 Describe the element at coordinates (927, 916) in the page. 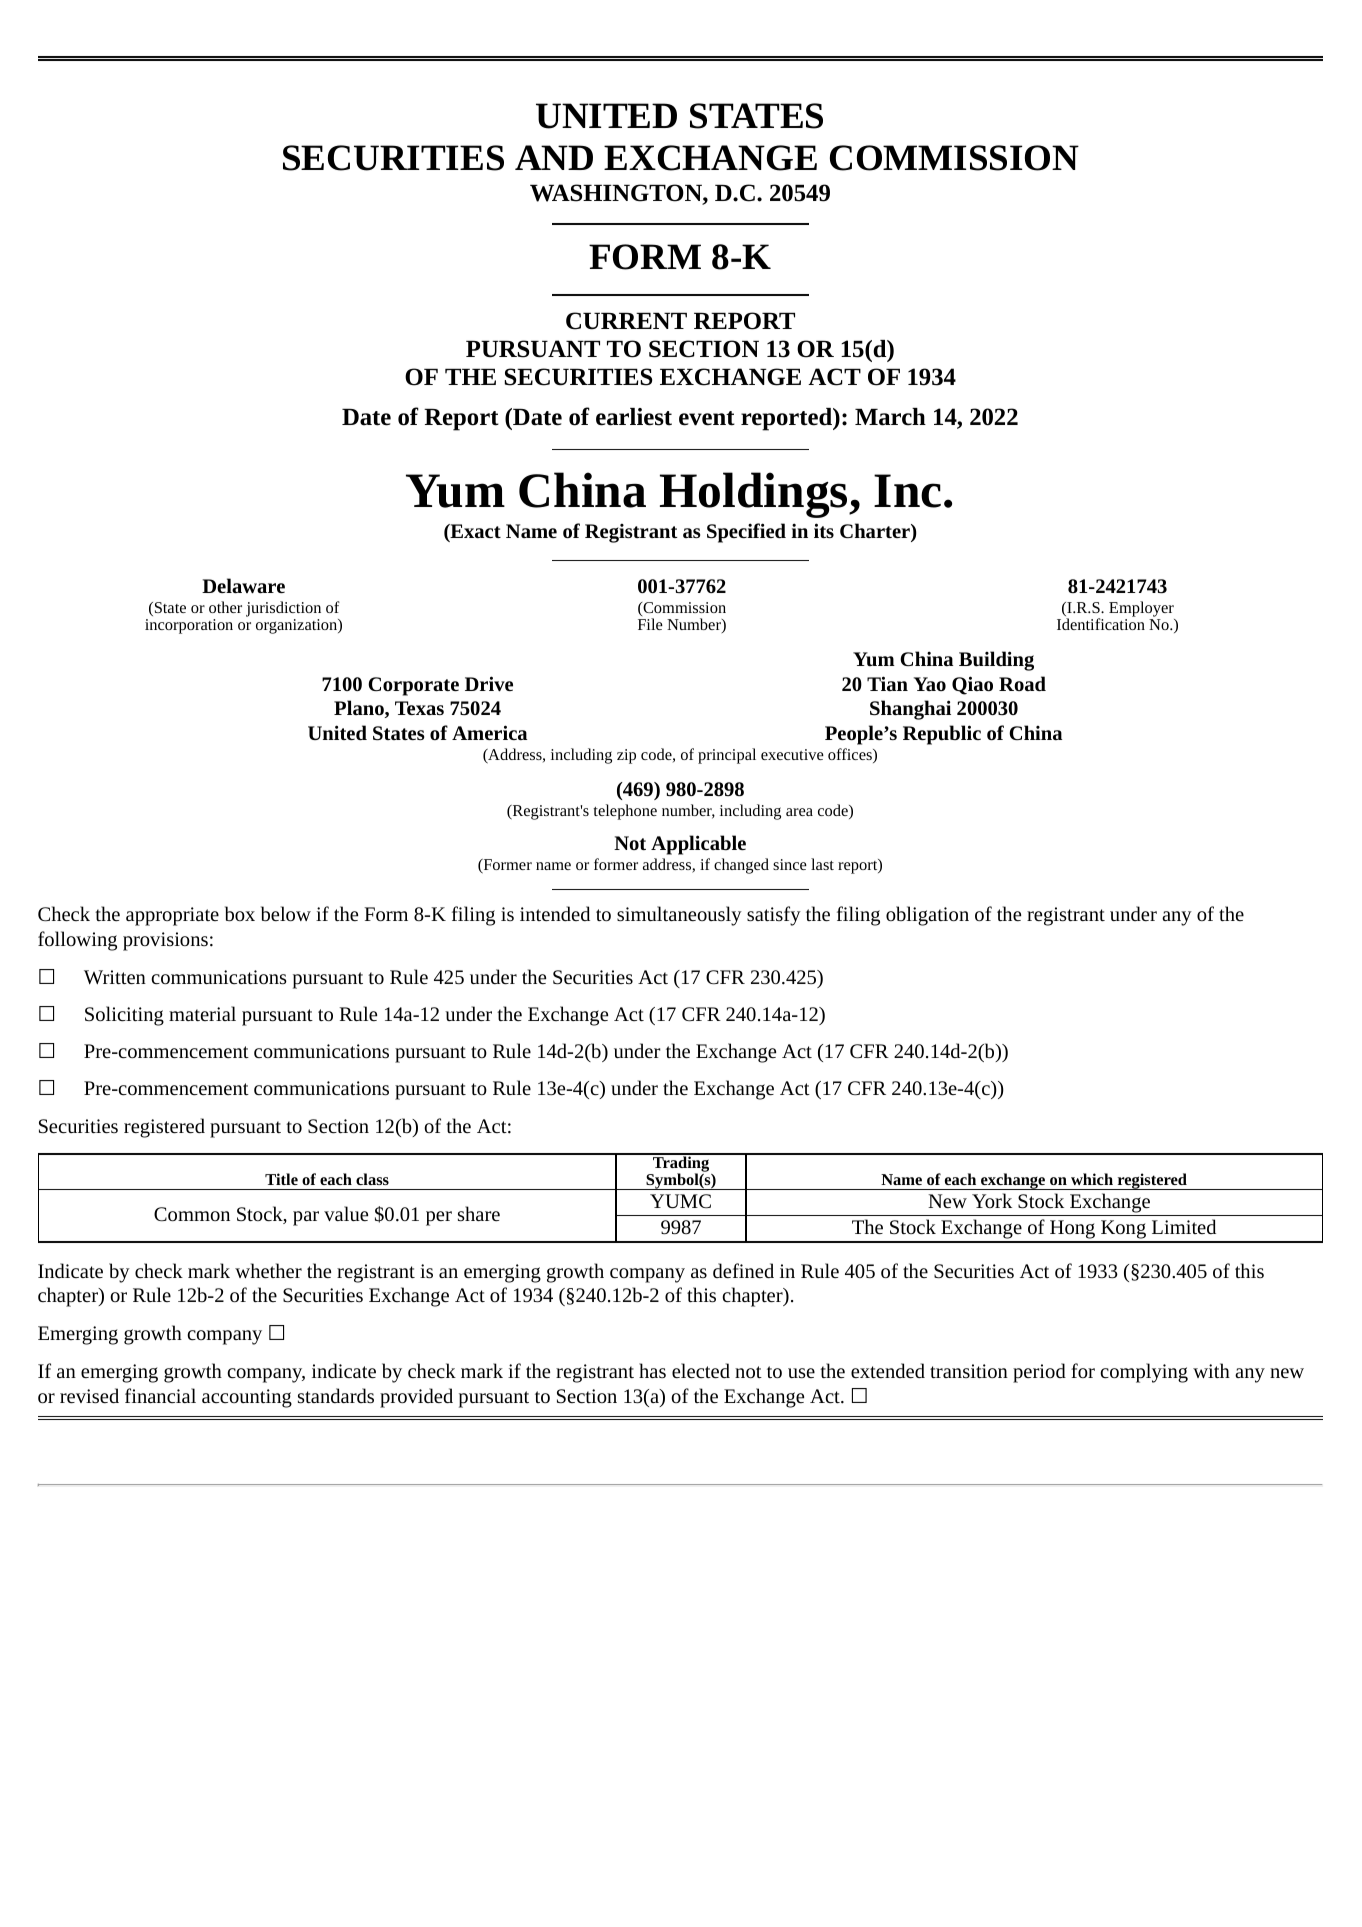

I see `obligation` at that location.
